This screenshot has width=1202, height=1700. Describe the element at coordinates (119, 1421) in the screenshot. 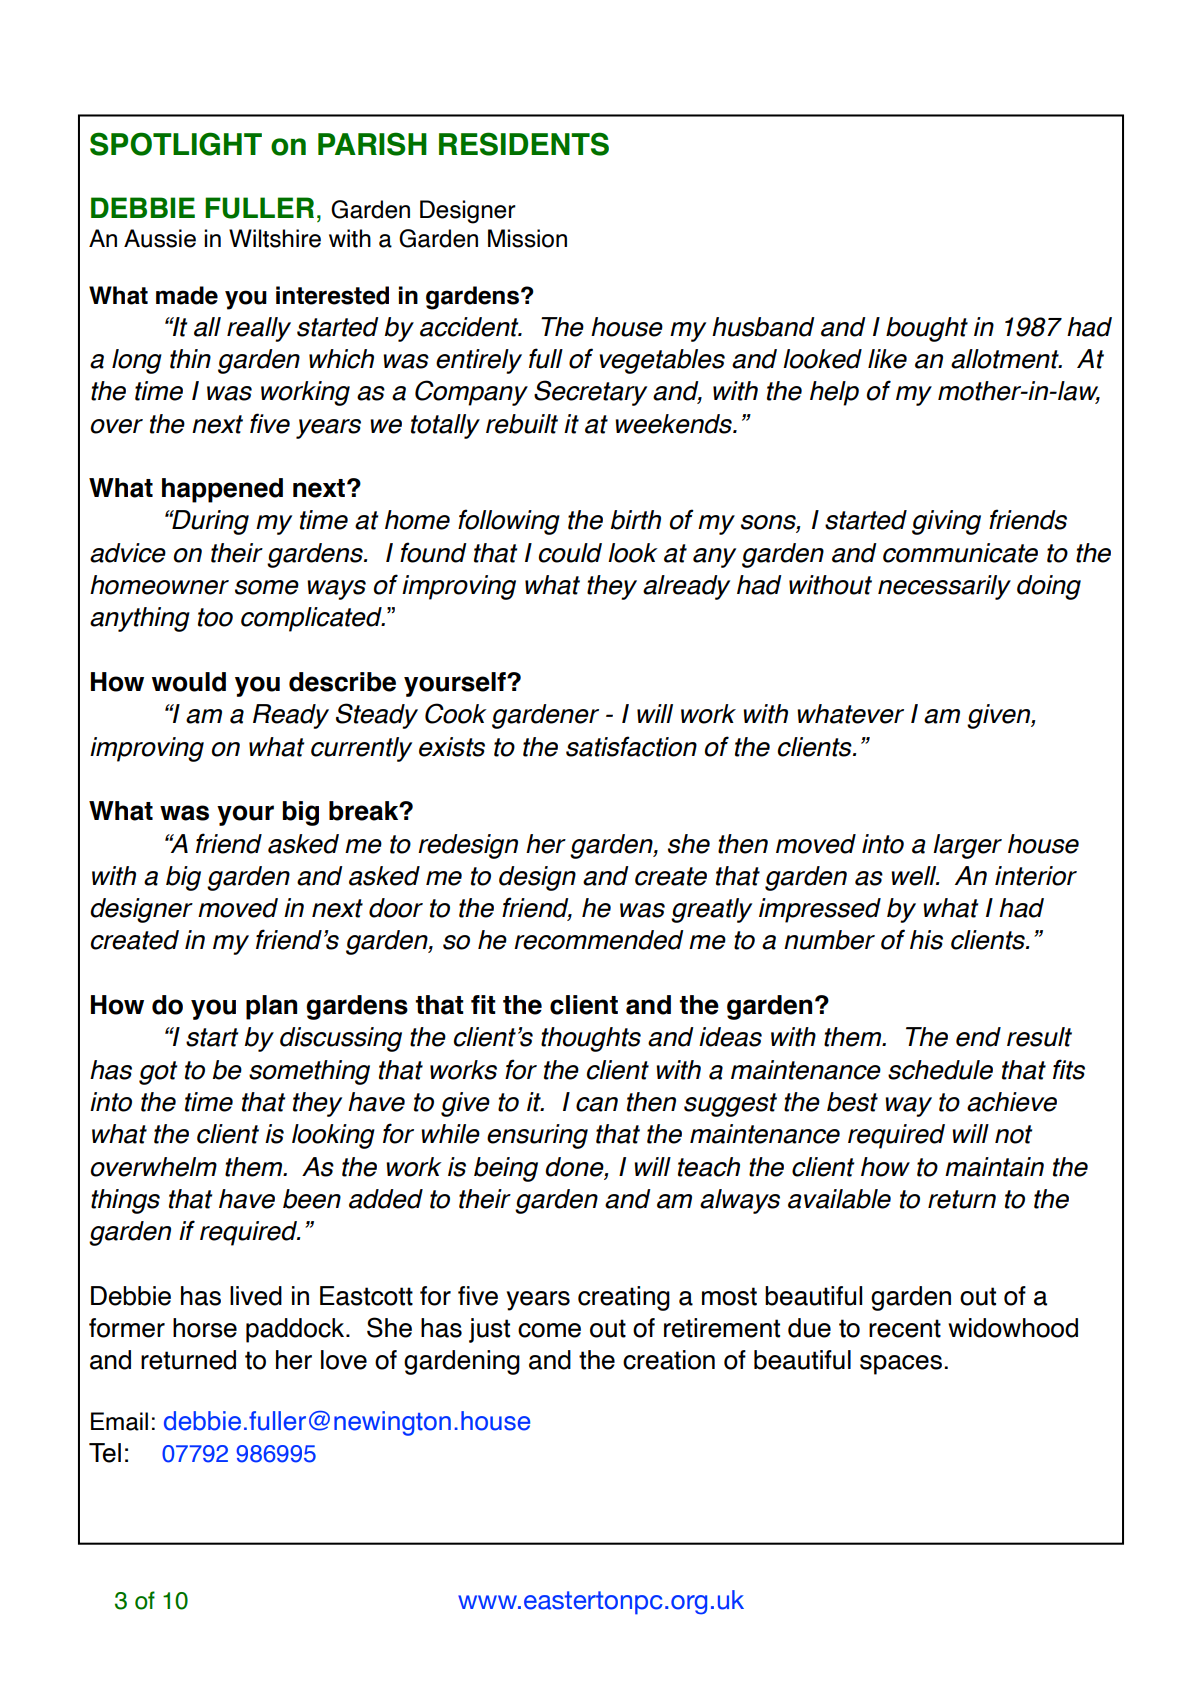

I see `Email` at that location.
